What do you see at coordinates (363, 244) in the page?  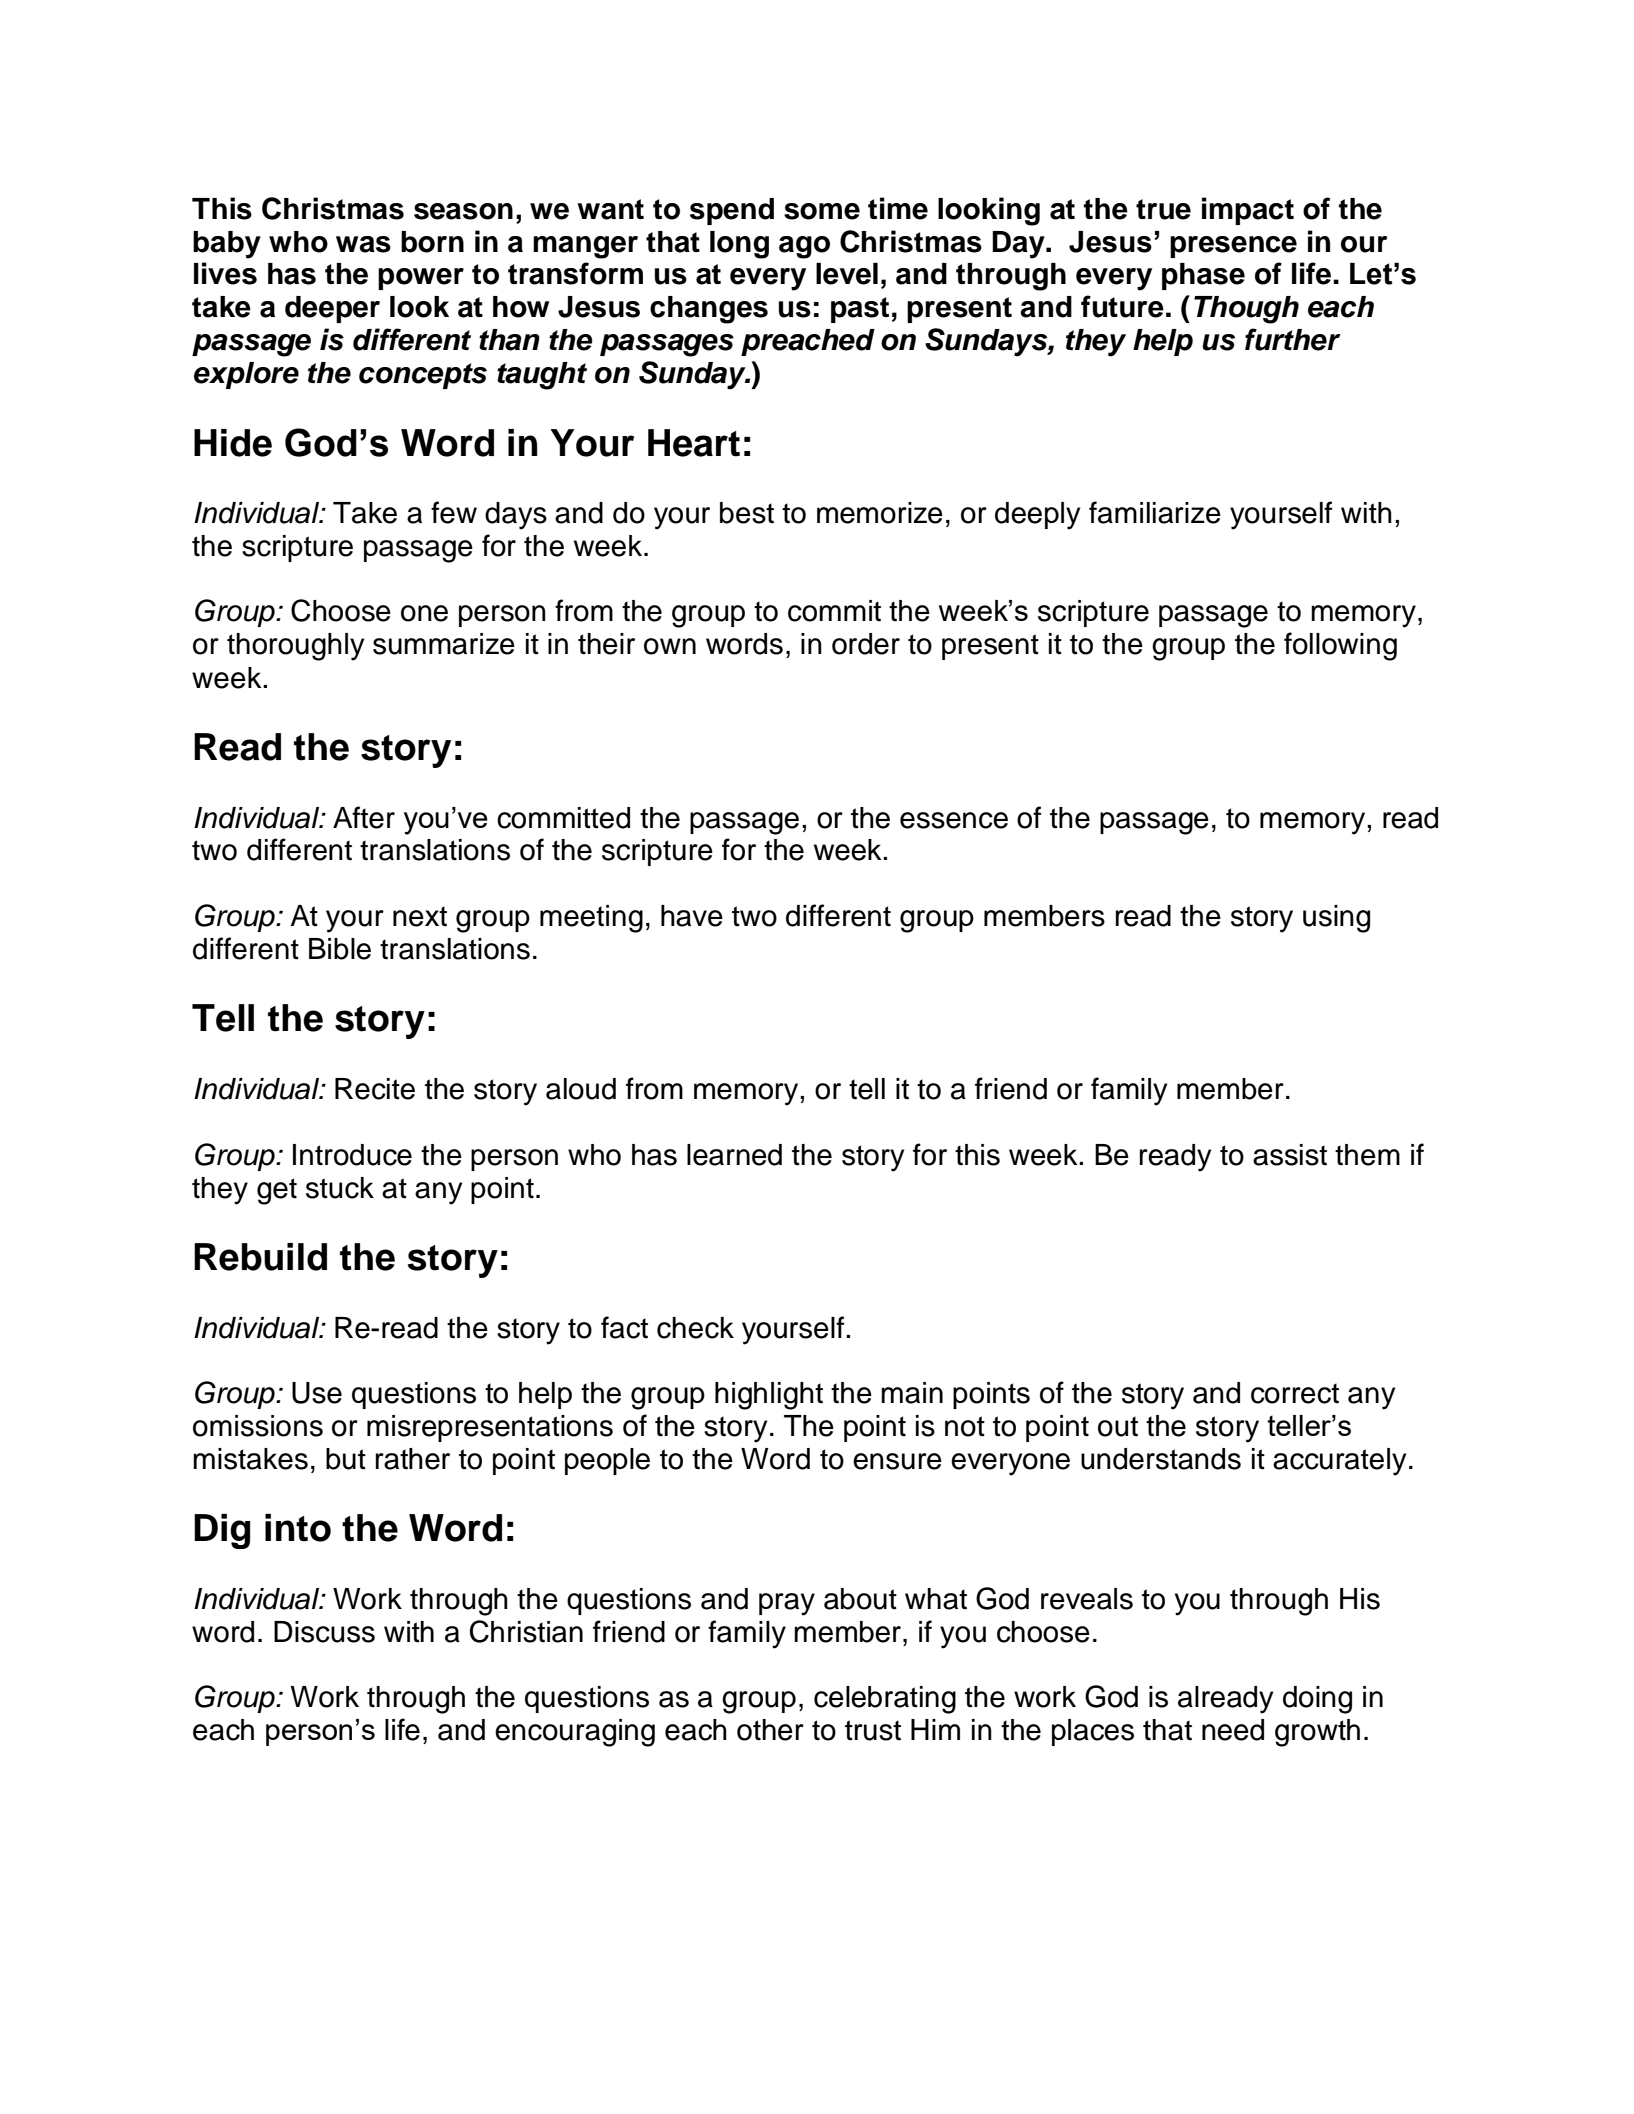 I see `was` at bounding box center [363, 244].
